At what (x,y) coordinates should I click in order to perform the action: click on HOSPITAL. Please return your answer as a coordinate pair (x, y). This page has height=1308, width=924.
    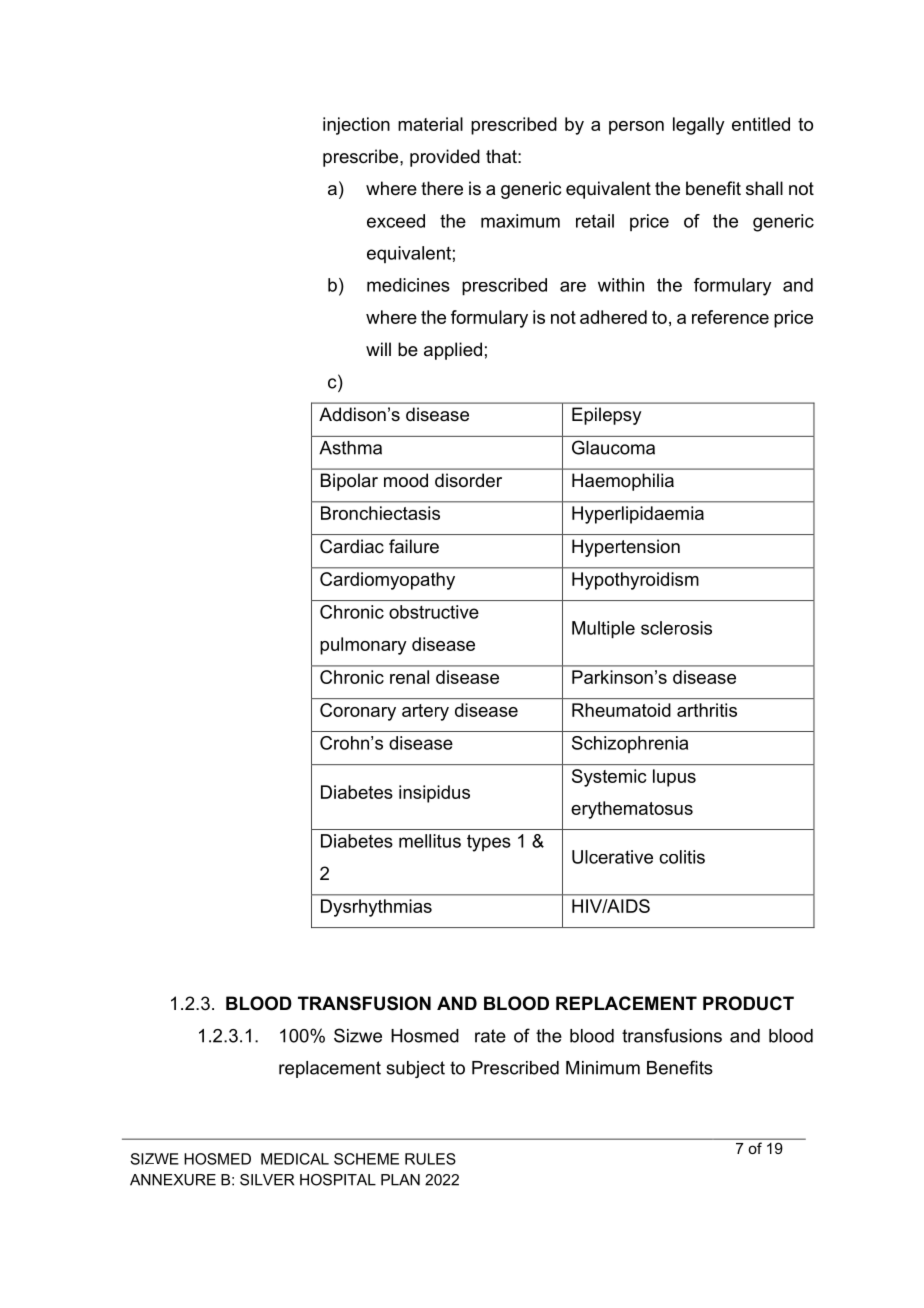
    Looking at the image, I should click on (338, 1180).
